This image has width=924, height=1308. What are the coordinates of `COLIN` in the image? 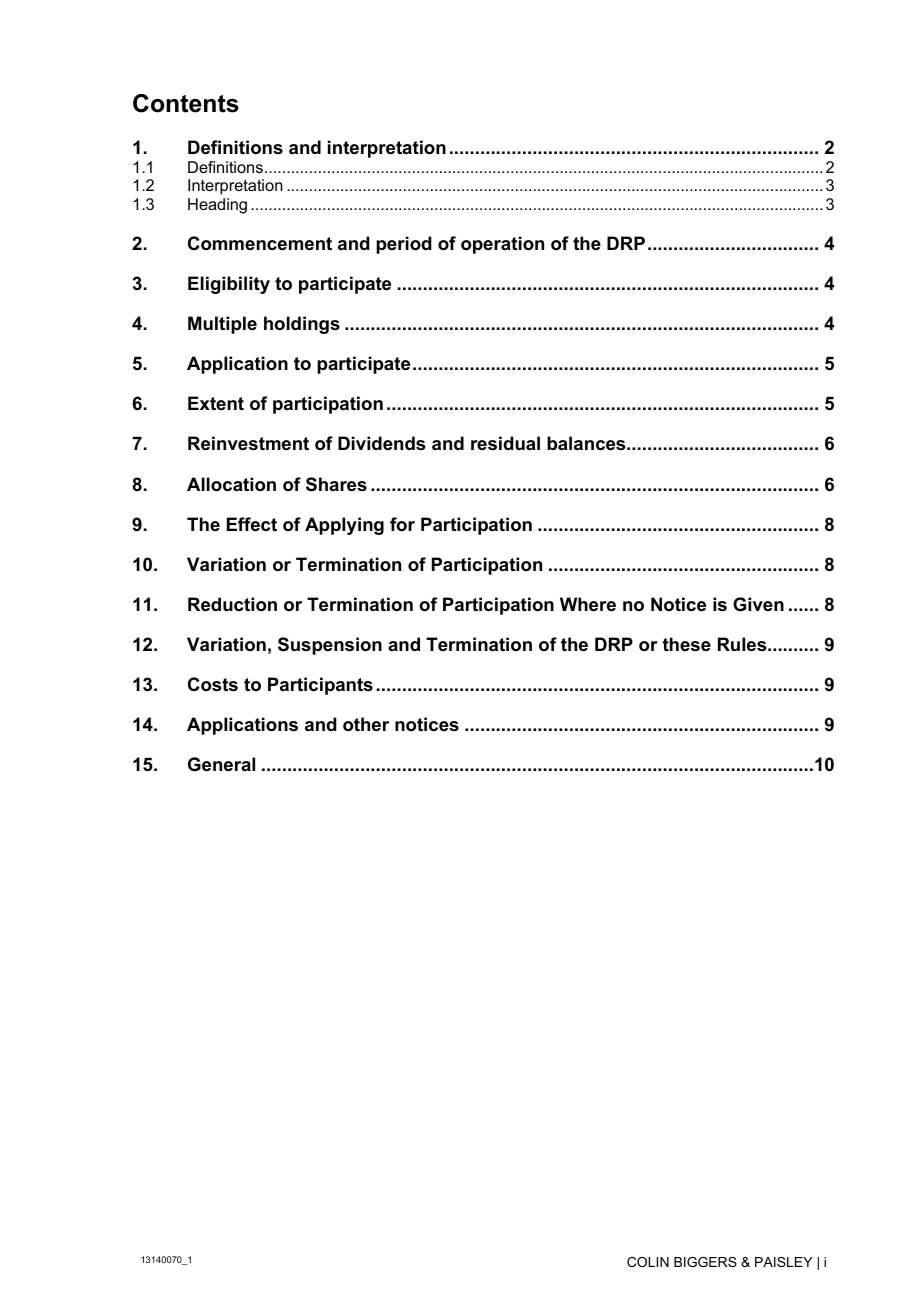 It's located at (648, 1262).
